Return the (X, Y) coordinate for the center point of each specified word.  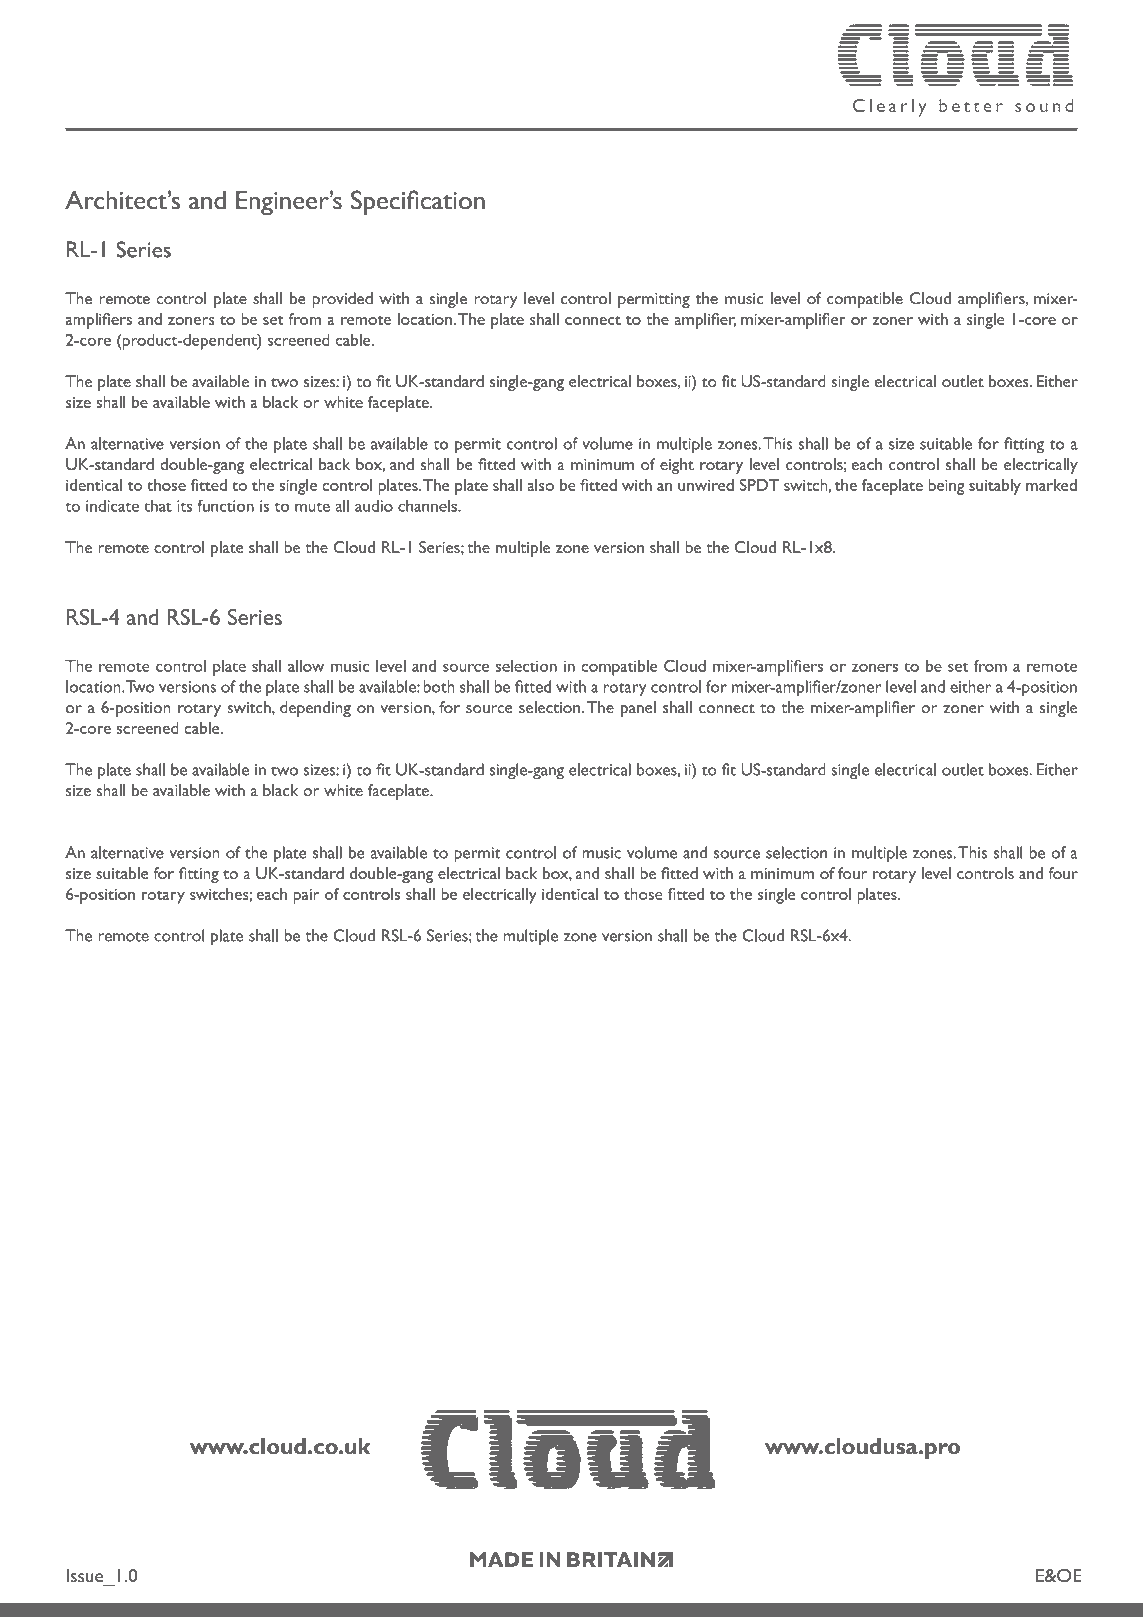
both (439, 686)
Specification (418, 203)
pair (306, 896)
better (971, 105)
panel (638, 709)
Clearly (889, 108)
